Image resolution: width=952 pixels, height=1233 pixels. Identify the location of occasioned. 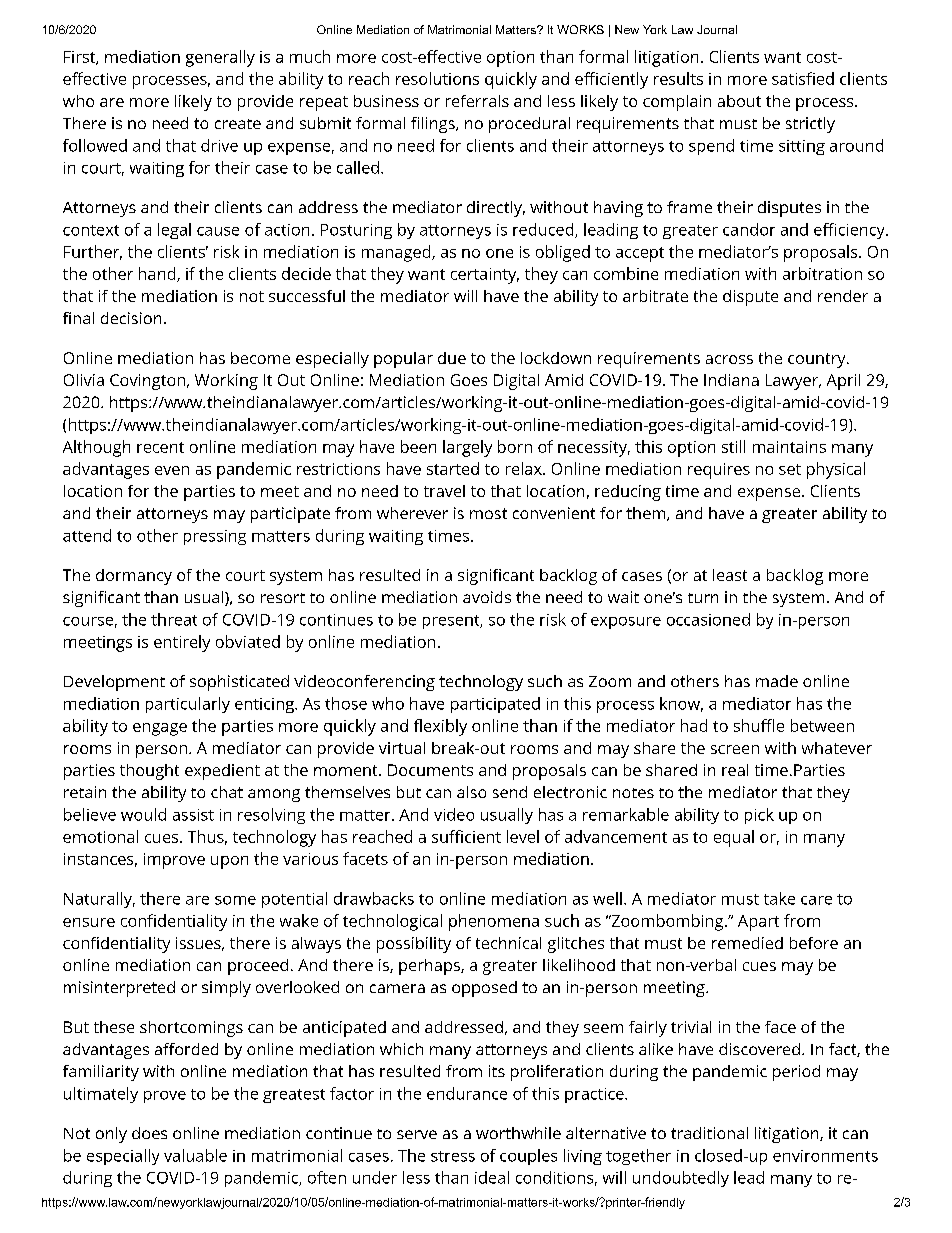
(708, 619).
